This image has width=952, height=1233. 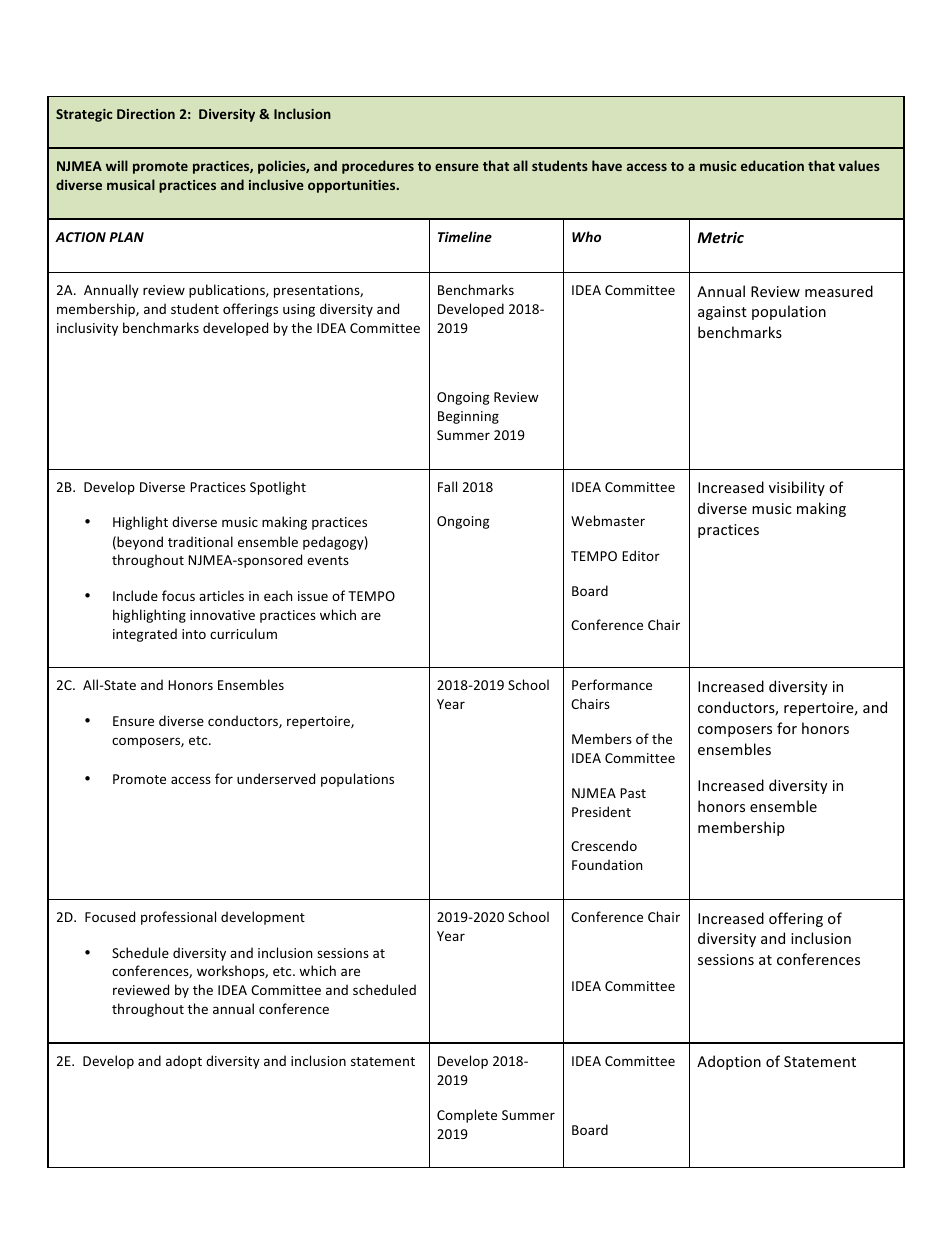 What do you see at coordinates (772, 165) in the image?
I see `education` at bounding box center [772, 165].
